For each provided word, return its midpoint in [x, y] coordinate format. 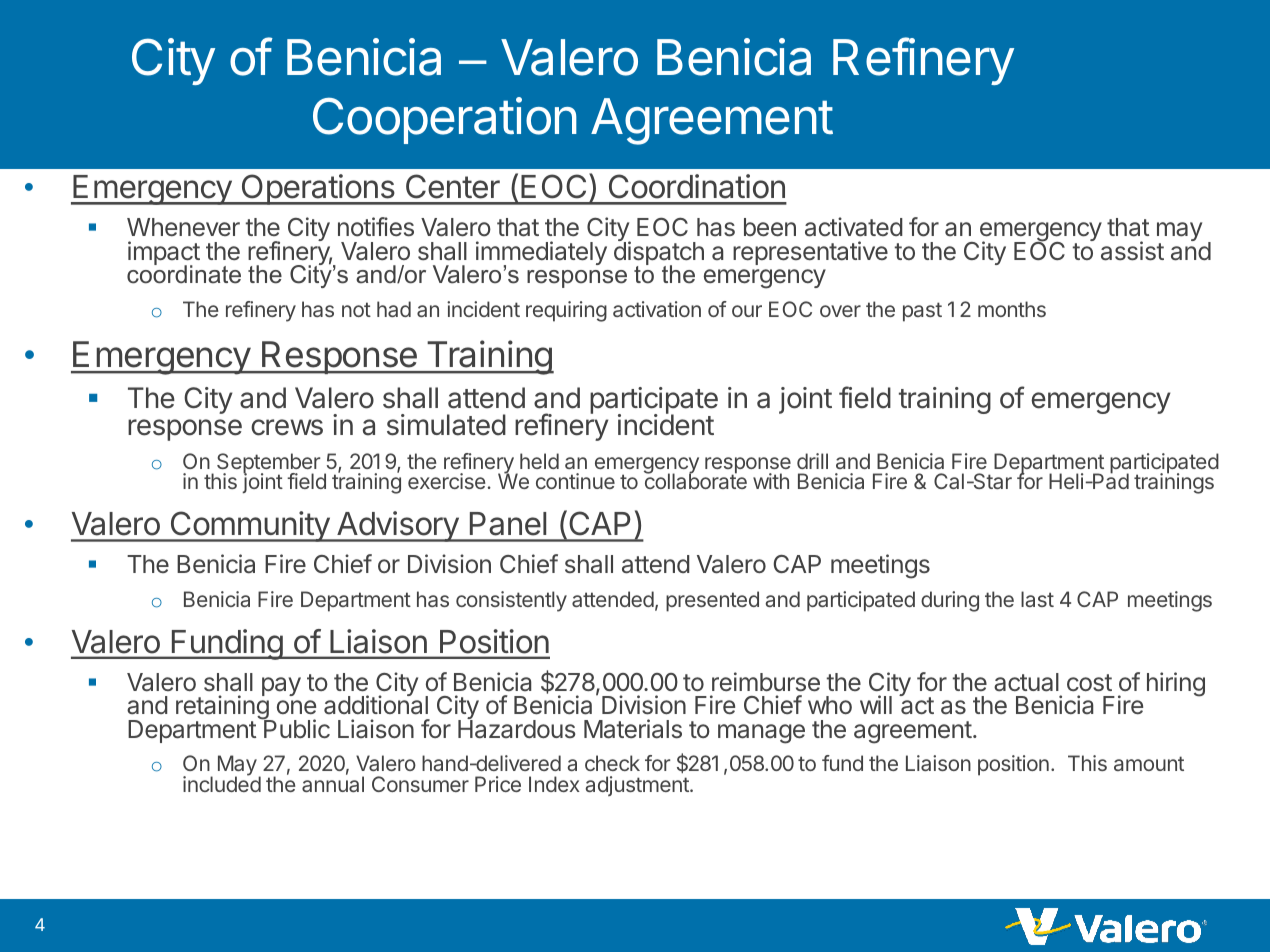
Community [249, 526]
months [1012, 309]
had [394, 309]
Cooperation [445, 120]
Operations [318, 189]
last [1037, 599]
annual [333, 784]
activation [657, 309]
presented [712, 601]
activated [854, 227]
